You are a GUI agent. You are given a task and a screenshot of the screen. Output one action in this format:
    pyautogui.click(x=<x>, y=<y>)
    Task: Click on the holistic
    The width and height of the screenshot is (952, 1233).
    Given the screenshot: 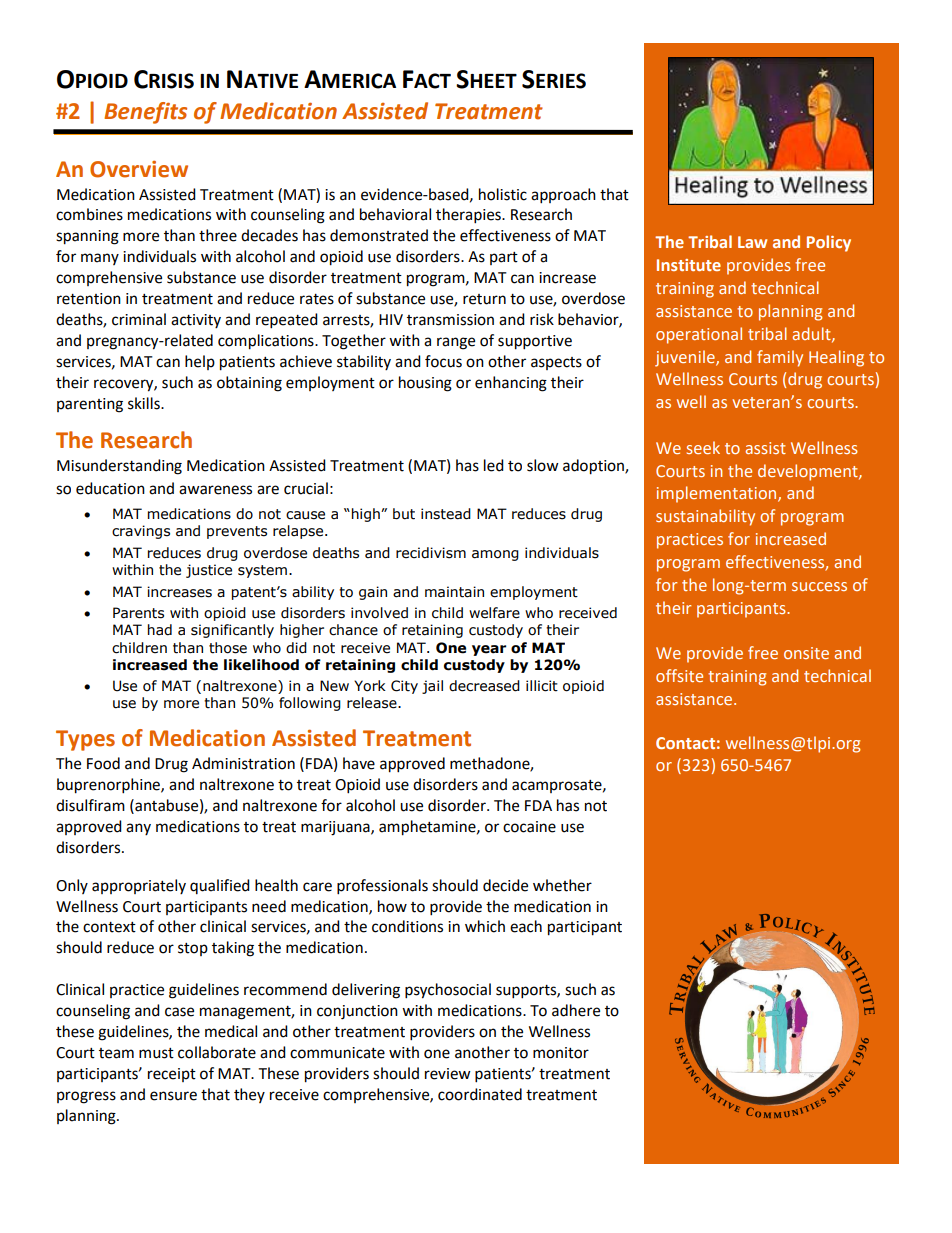 What is the action you would take?
    pyautogui.click(x=503, y=194)
